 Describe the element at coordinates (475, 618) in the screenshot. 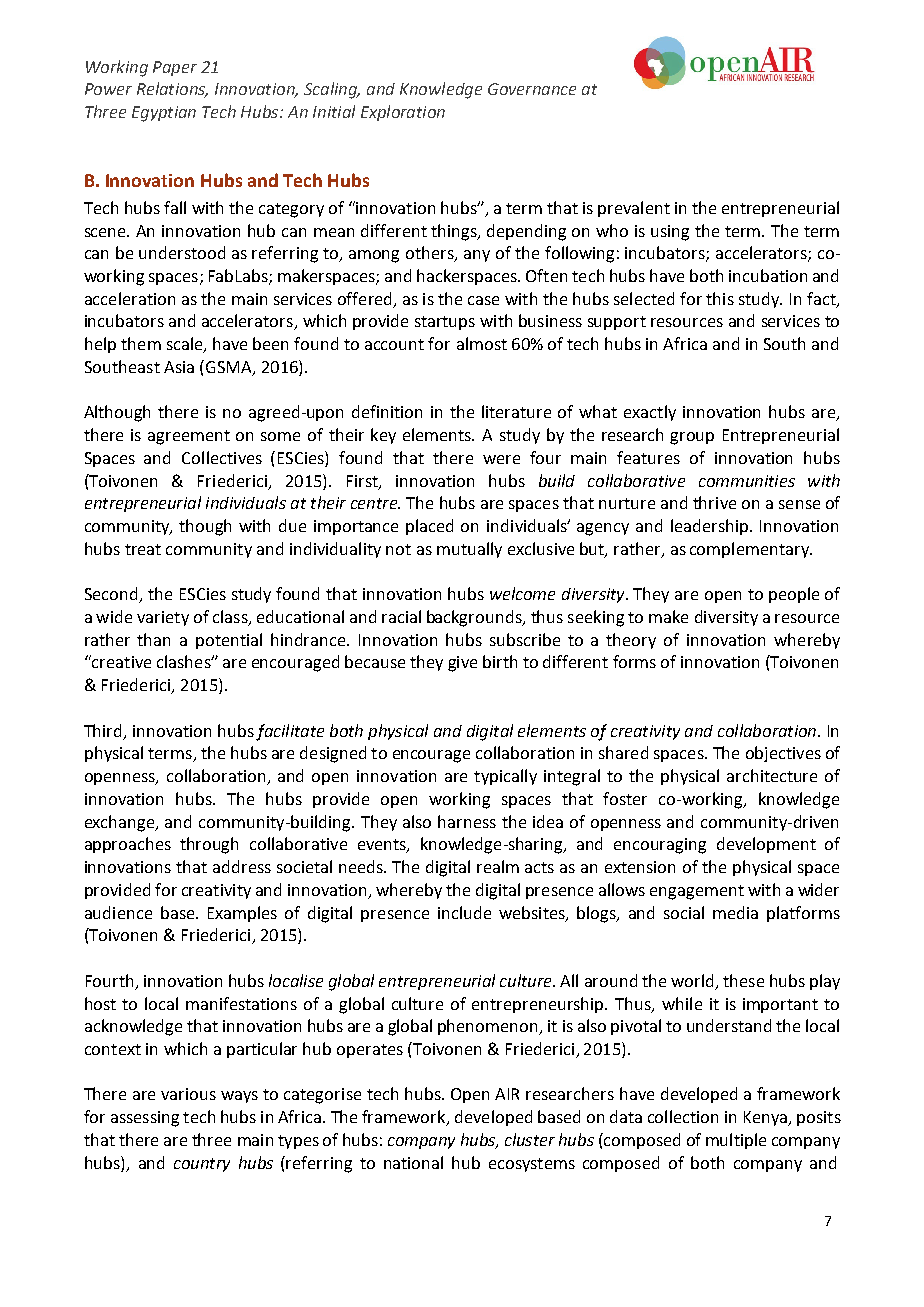

I see `backgrounds` at that location.
